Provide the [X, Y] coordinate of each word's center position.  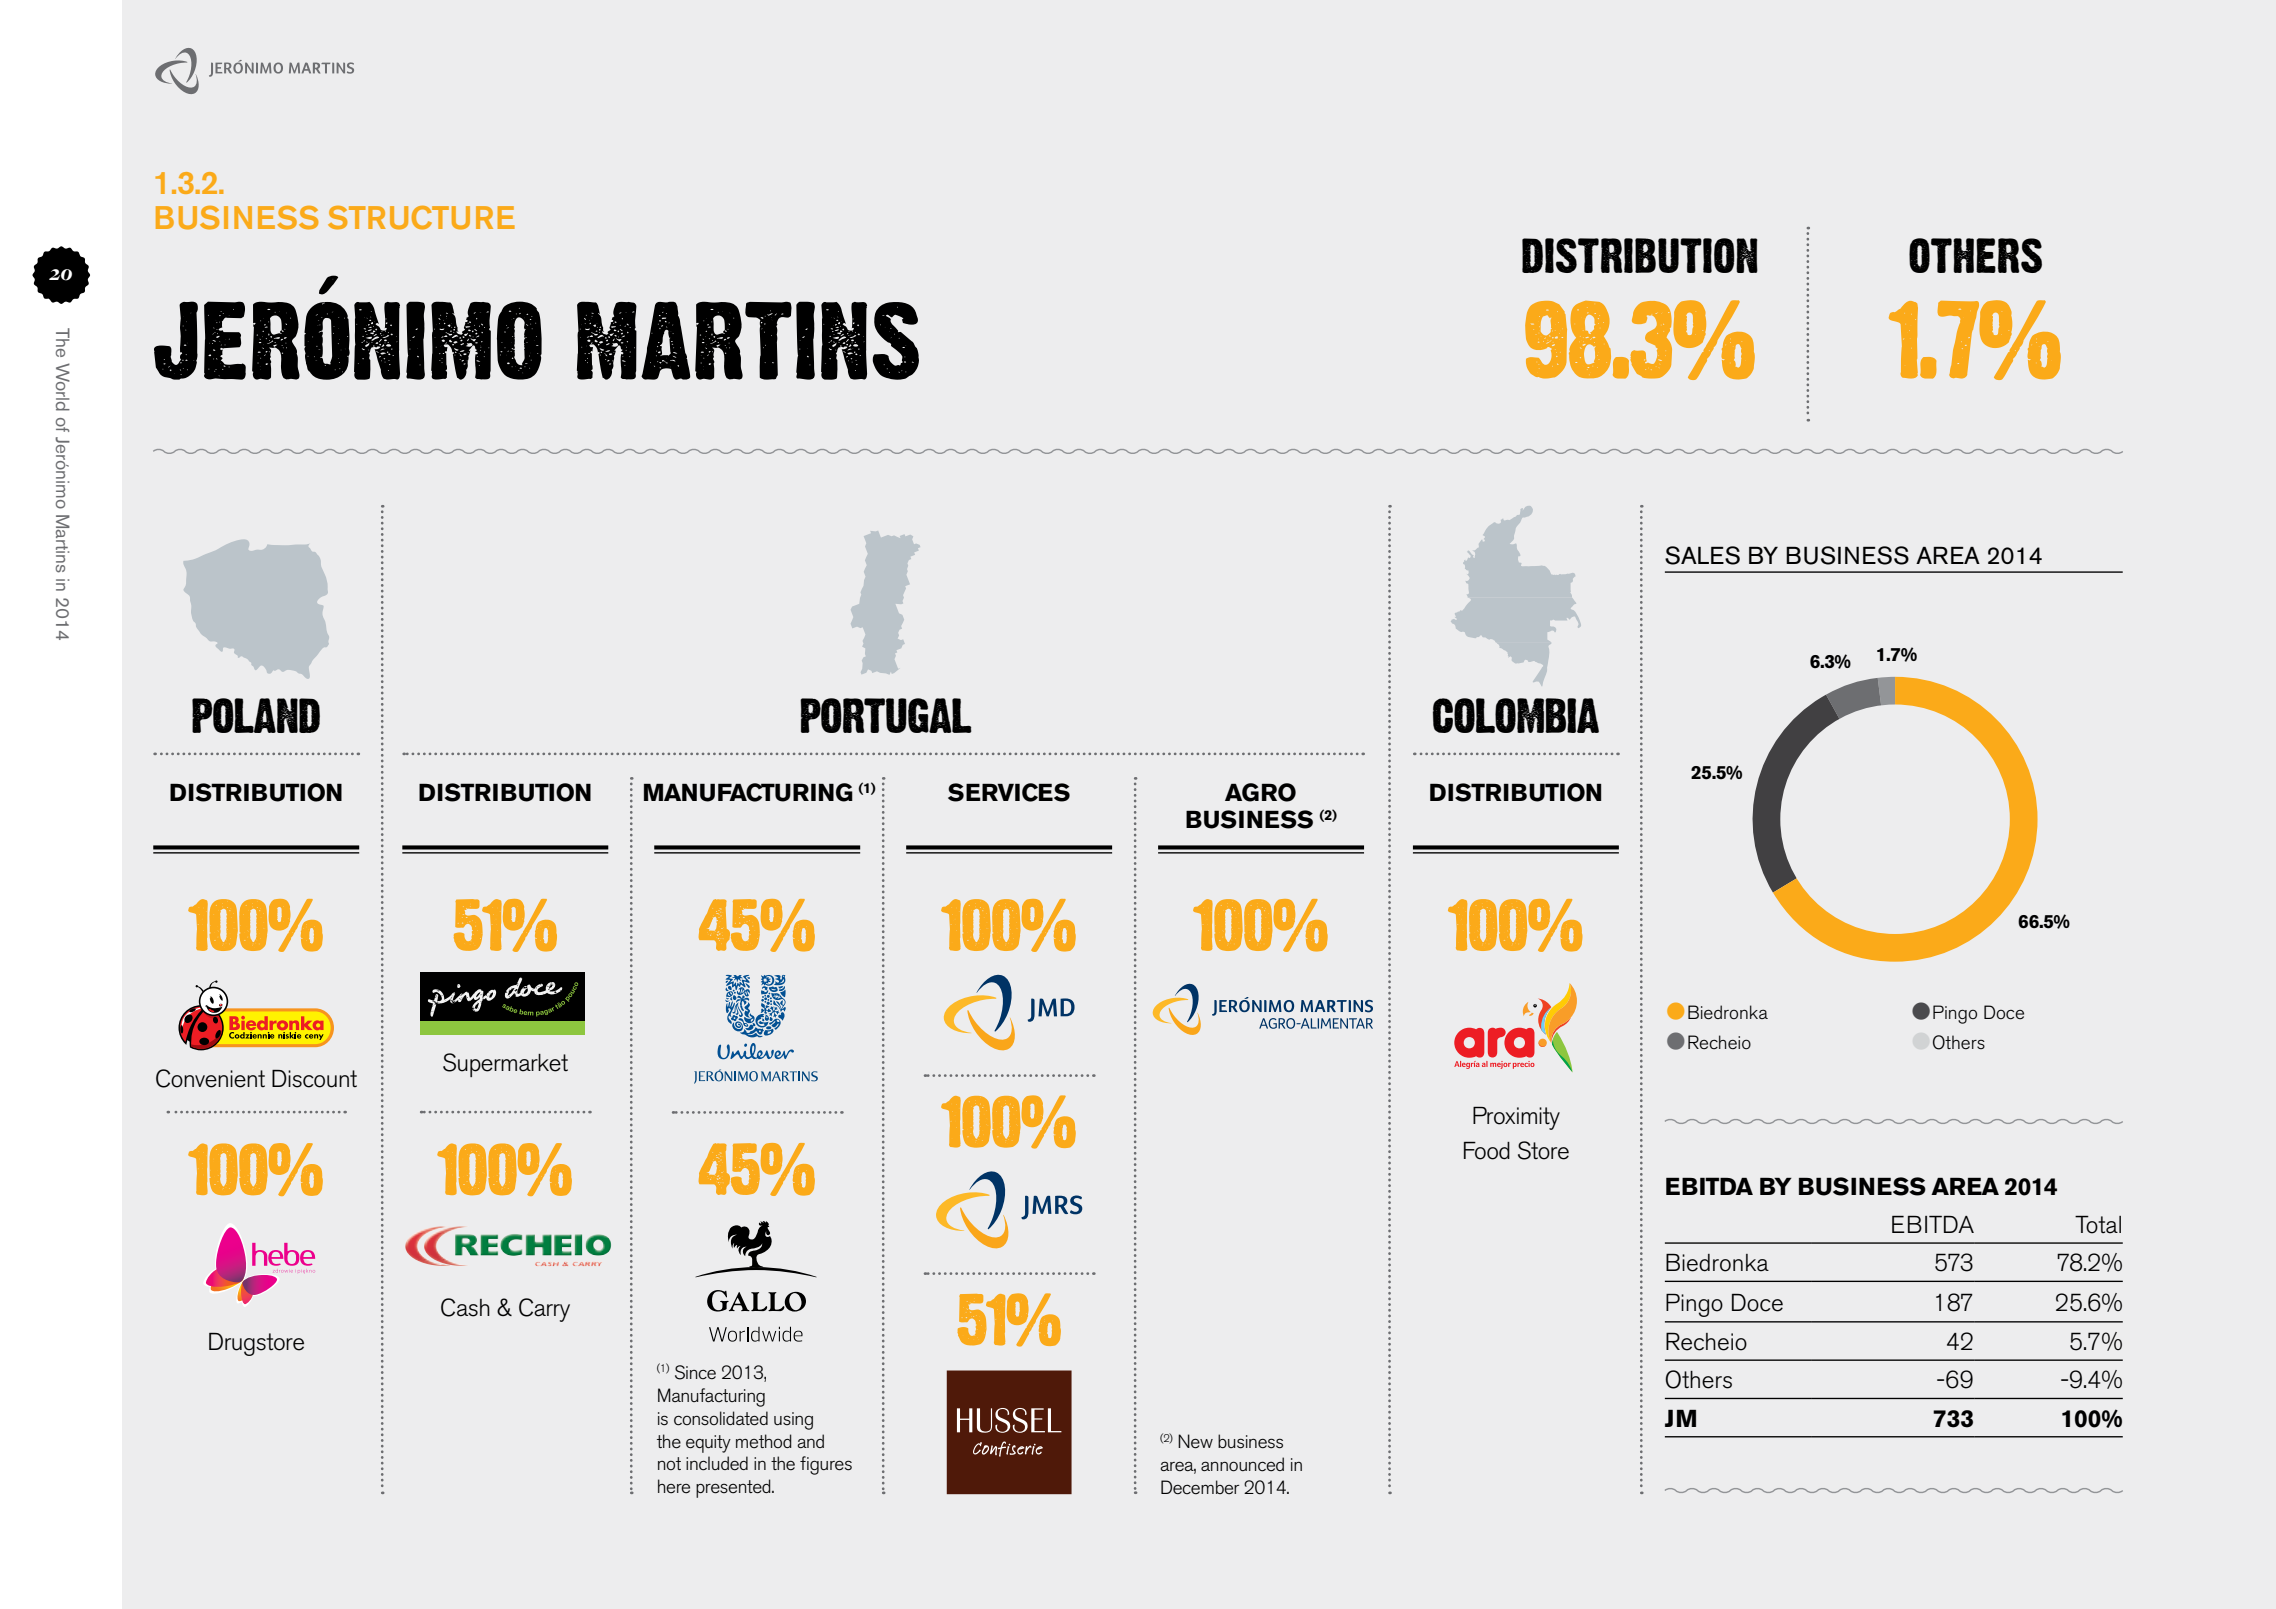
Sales [1702, 555]
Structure [421, 218]
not [669, 1463]
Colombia [1516, 715]
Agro [1260, 792]
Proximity [1516, 1118]
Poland [256, 715]
